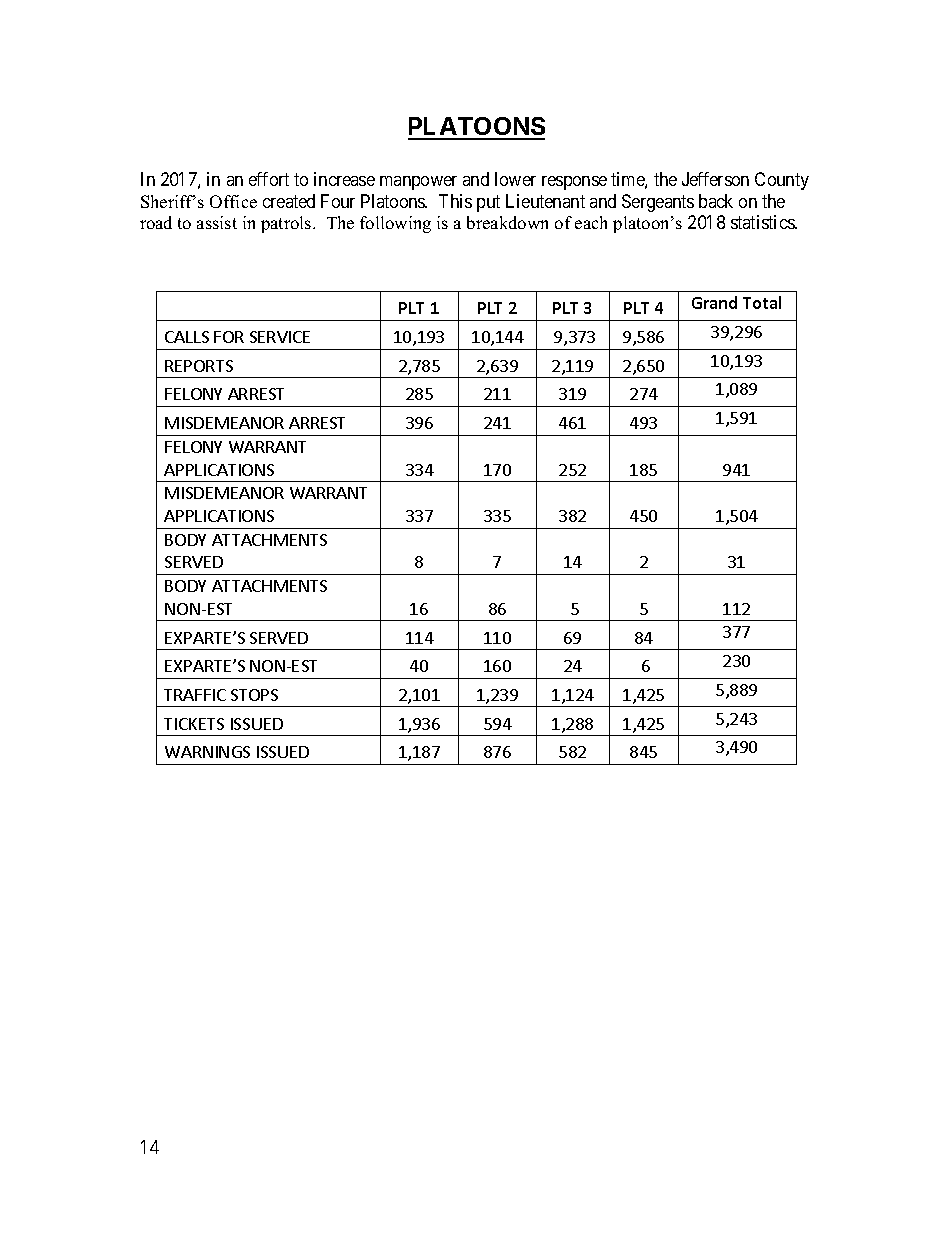  I want to click on This, so click(455, 201).
